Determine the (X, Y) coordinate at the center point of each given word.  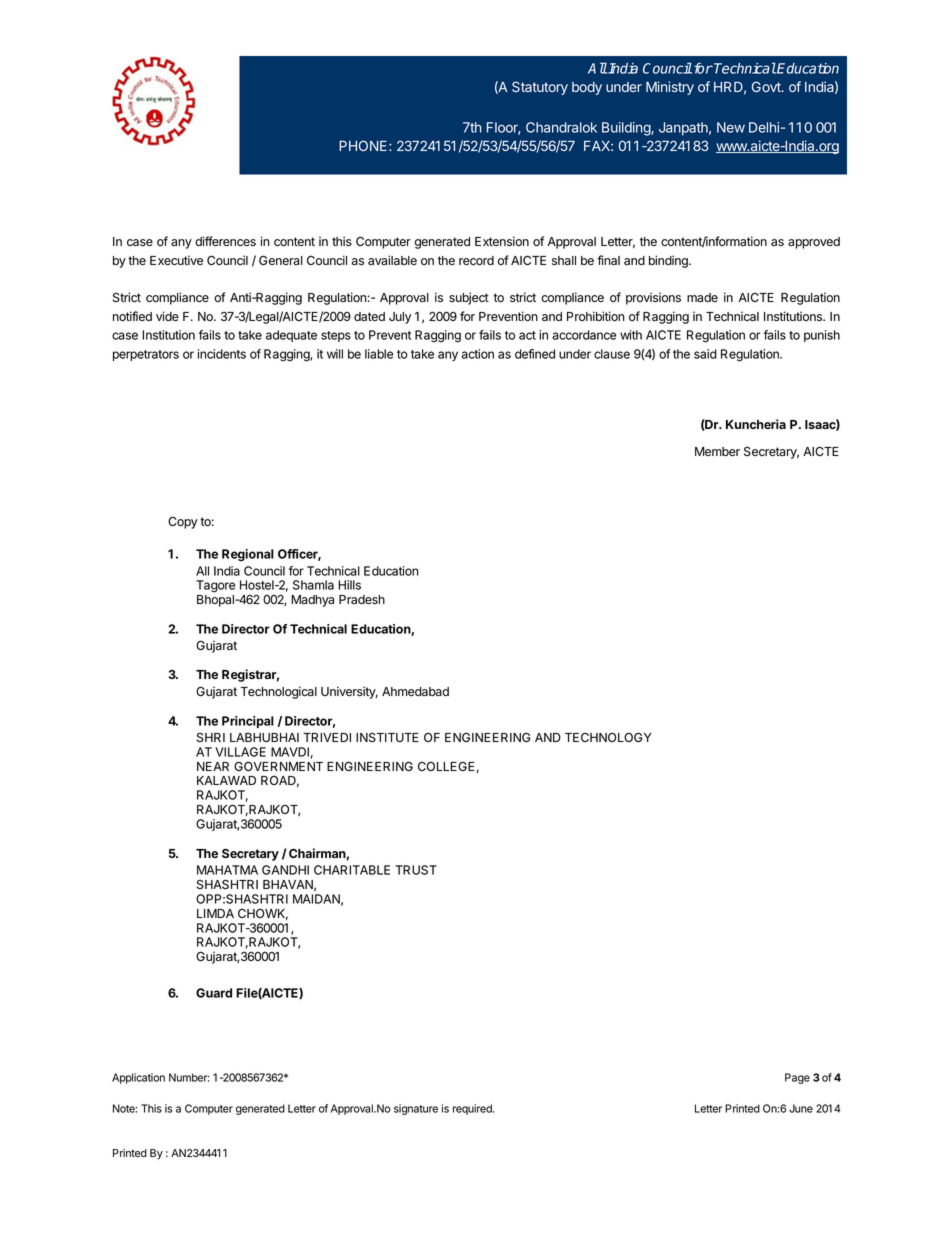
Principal (248, 722)
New (731, 127)
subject (469, 298)
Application (138, 1078)
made (702, 297)
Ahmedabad (415, 691)
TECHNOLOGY (608, 737)
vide (167, 316)
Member (717, 451)
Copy (183, 522)
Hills (349, 585)
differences (225, 241)
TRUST (416, 870)
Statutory (540, 88)
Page (797, 1078)
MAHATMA (227, 870)
